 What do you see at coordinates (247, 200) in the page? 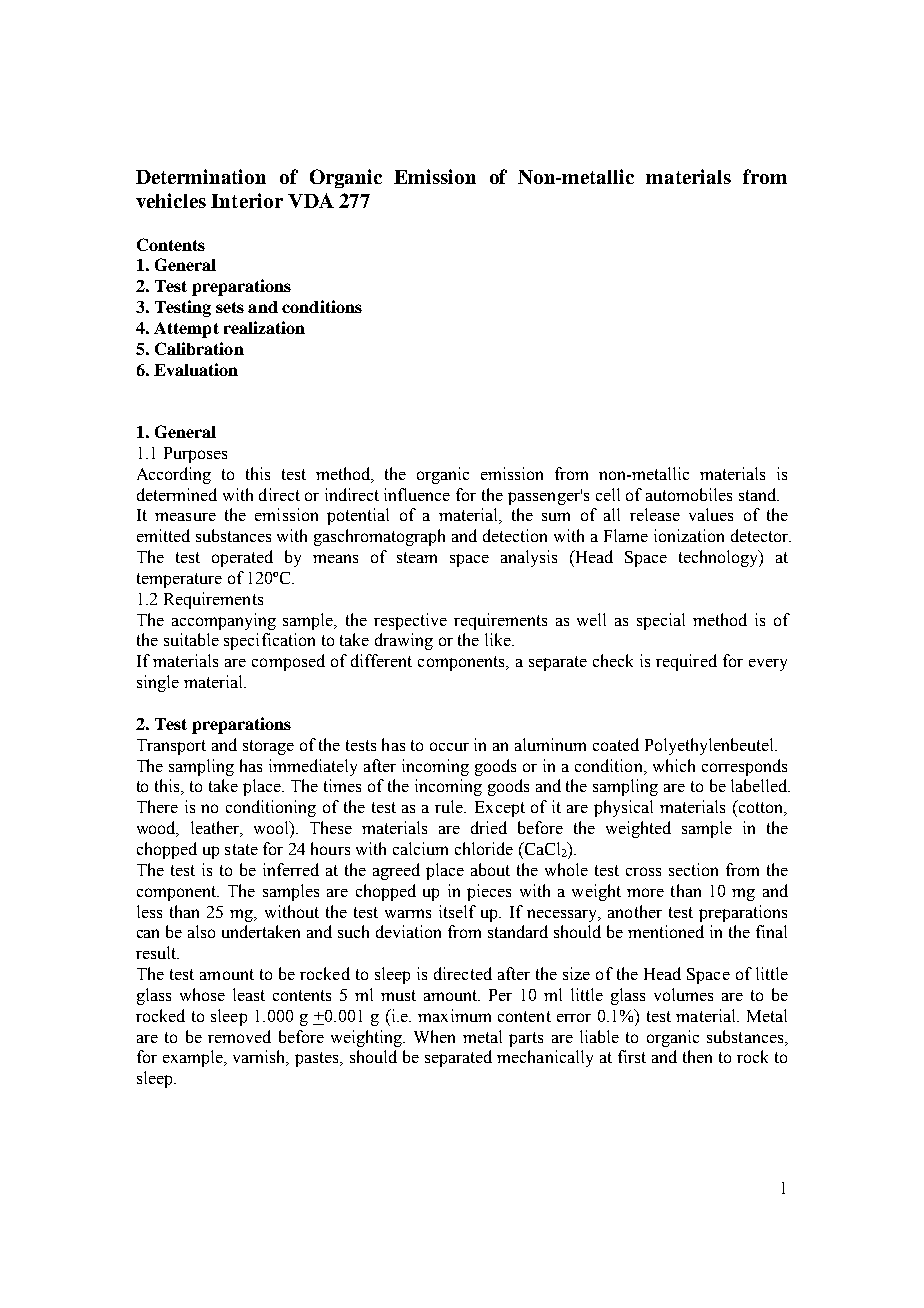
I see `Interior` at bounding box center [247, 200].
